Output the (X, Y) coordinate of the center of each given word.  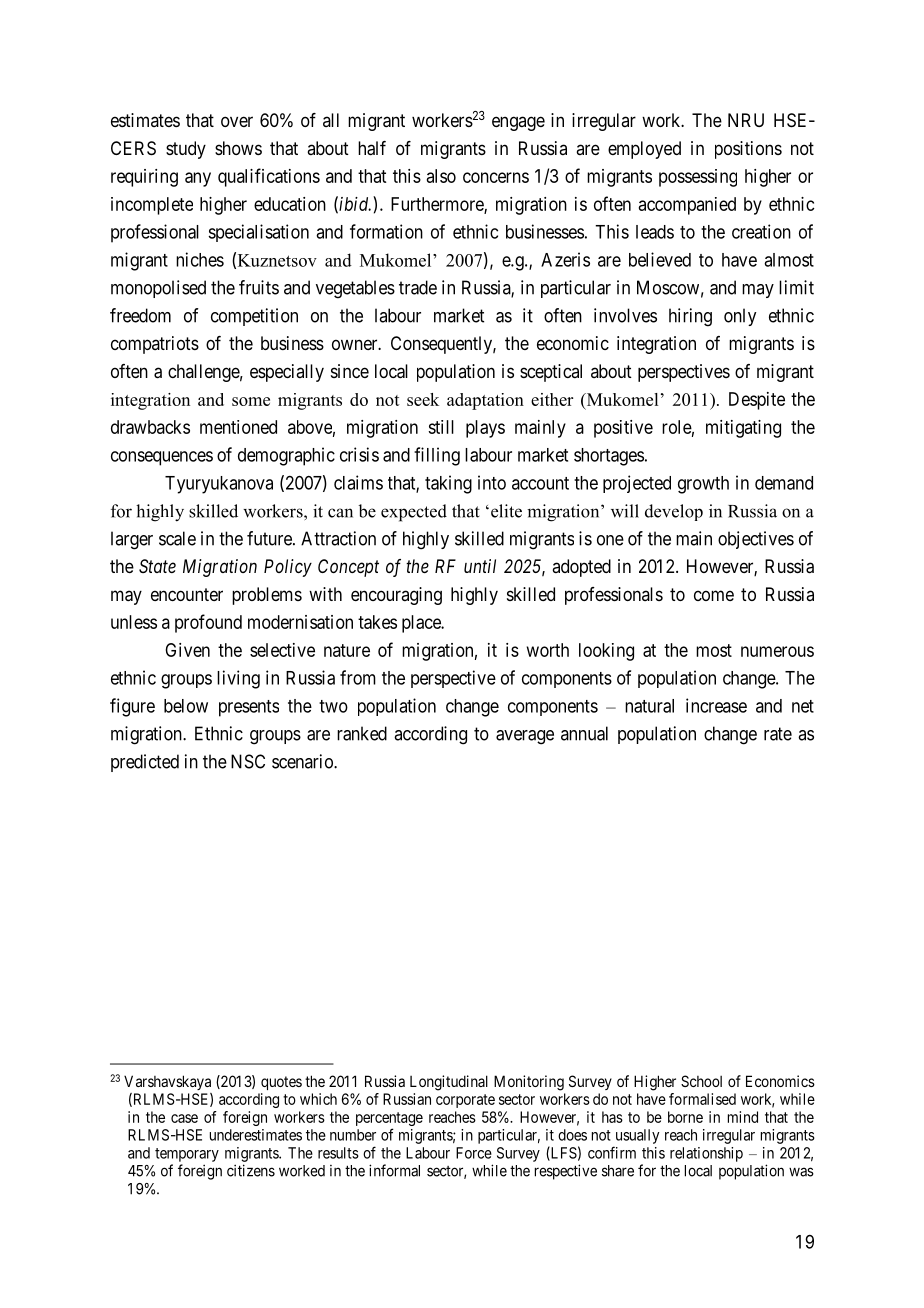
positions (748, 150)
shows (238, 148)
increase (716, 705)
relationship (706, 1154)
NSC (248, 761)
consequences (162, 458)
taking (448, 484)
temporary (187, 1155)
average (525, 737)
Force (474, 1153)
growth (703, 485)
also (441, 176)
